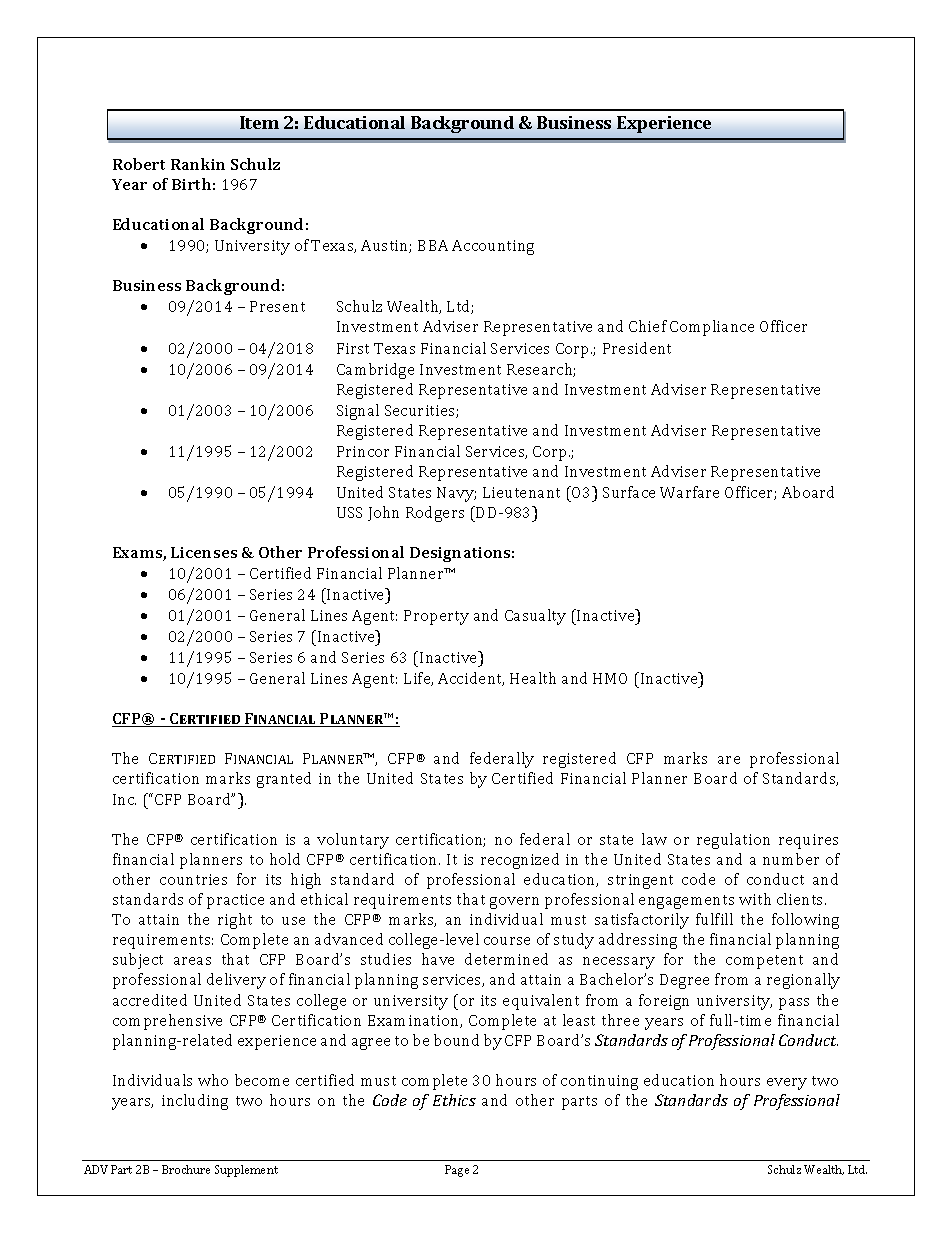  I want to click on Accounting, so click(493, 247).
